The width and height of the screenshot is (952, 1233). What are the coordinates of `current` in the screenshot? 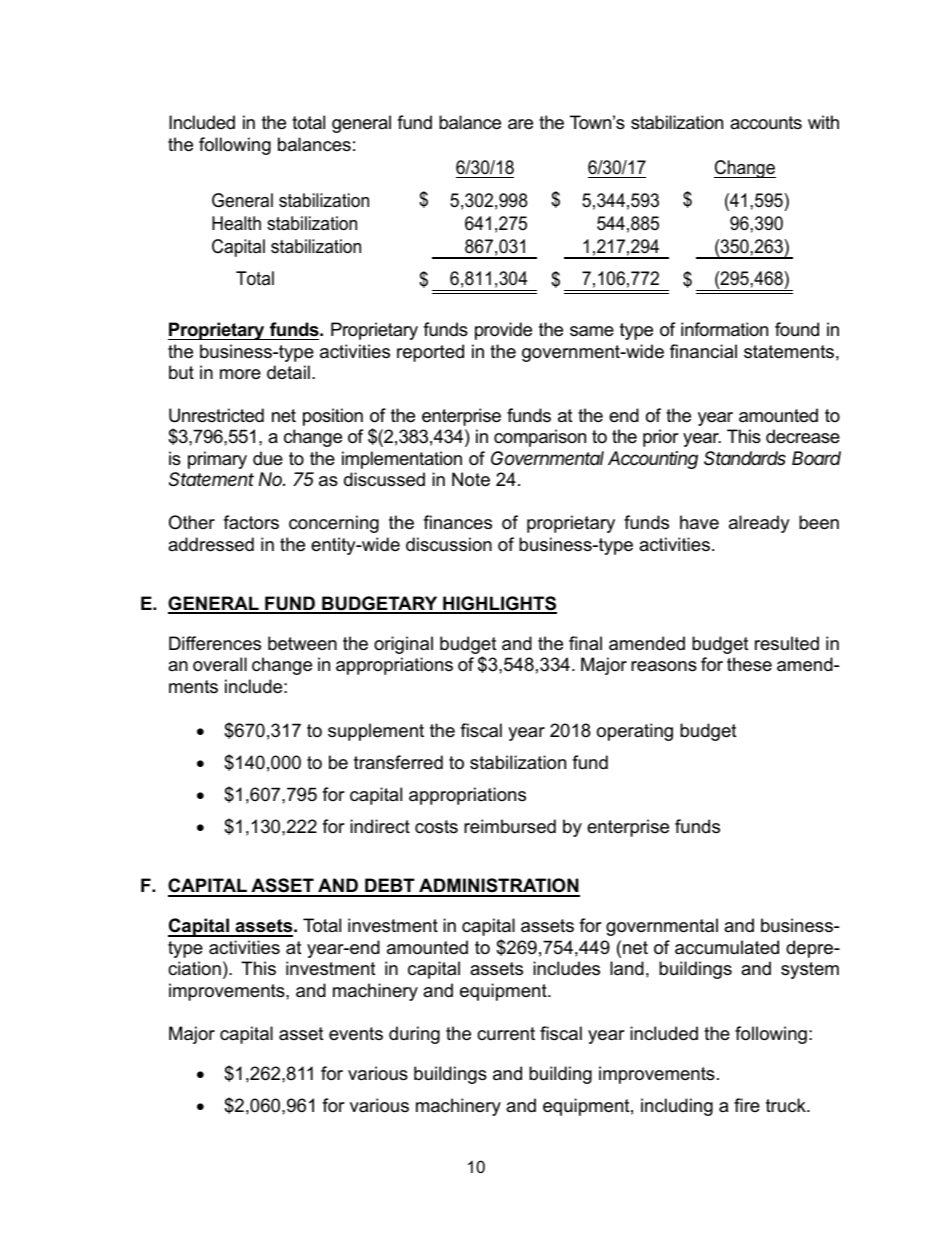 It's located at (506, 1034).
